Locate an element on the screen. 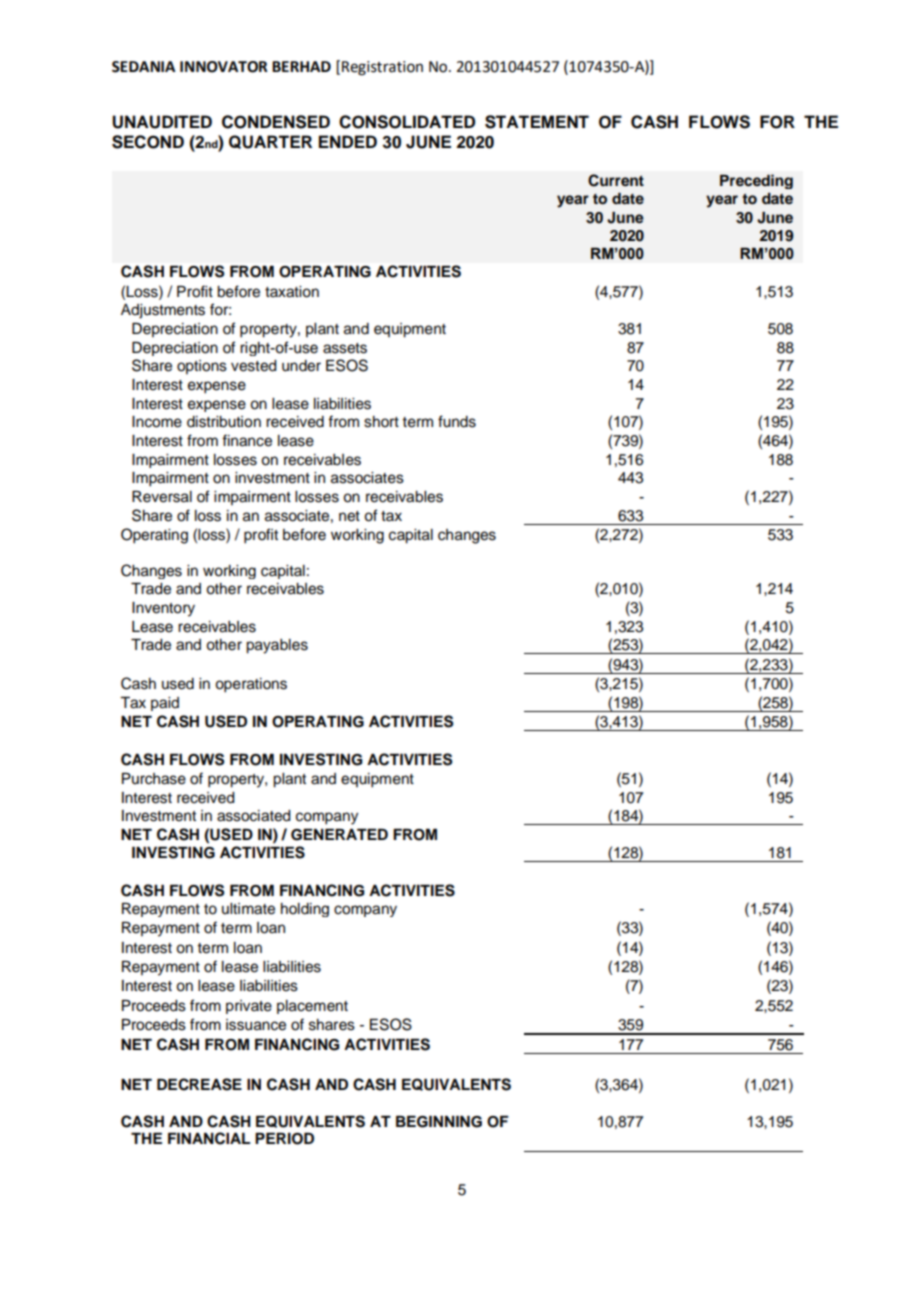  Purchase is located at coordinates (154, 779).
